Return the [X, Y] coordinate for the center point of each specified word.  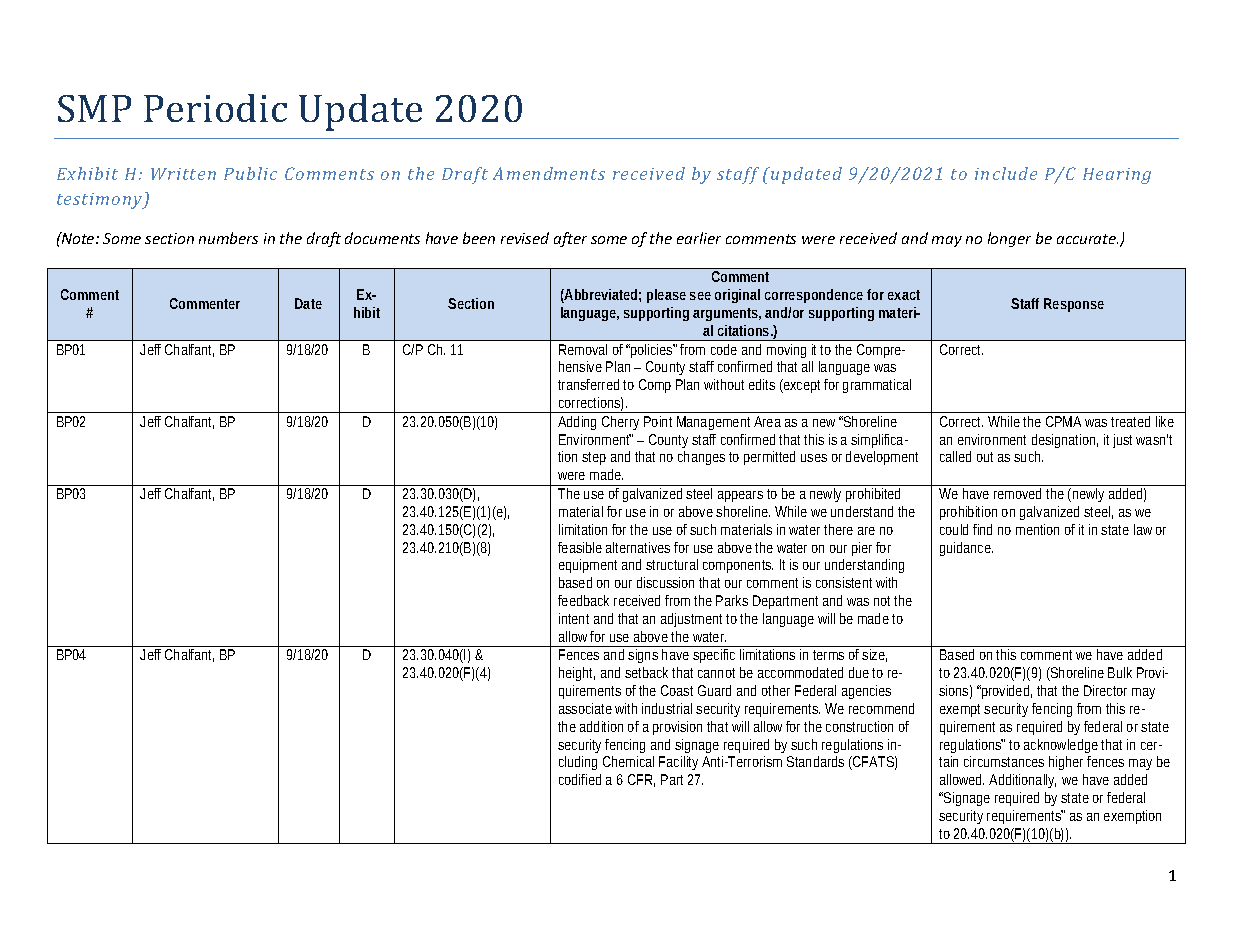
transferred [588, 384]
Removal [583, 349]
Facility [678, 763]
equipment [588, 566]
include [1006, 173]
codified [580, 779]
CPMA [1063, 421]
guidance [965, 549]
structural [672, 564]
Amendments [549, 173]
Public [250, 173]
